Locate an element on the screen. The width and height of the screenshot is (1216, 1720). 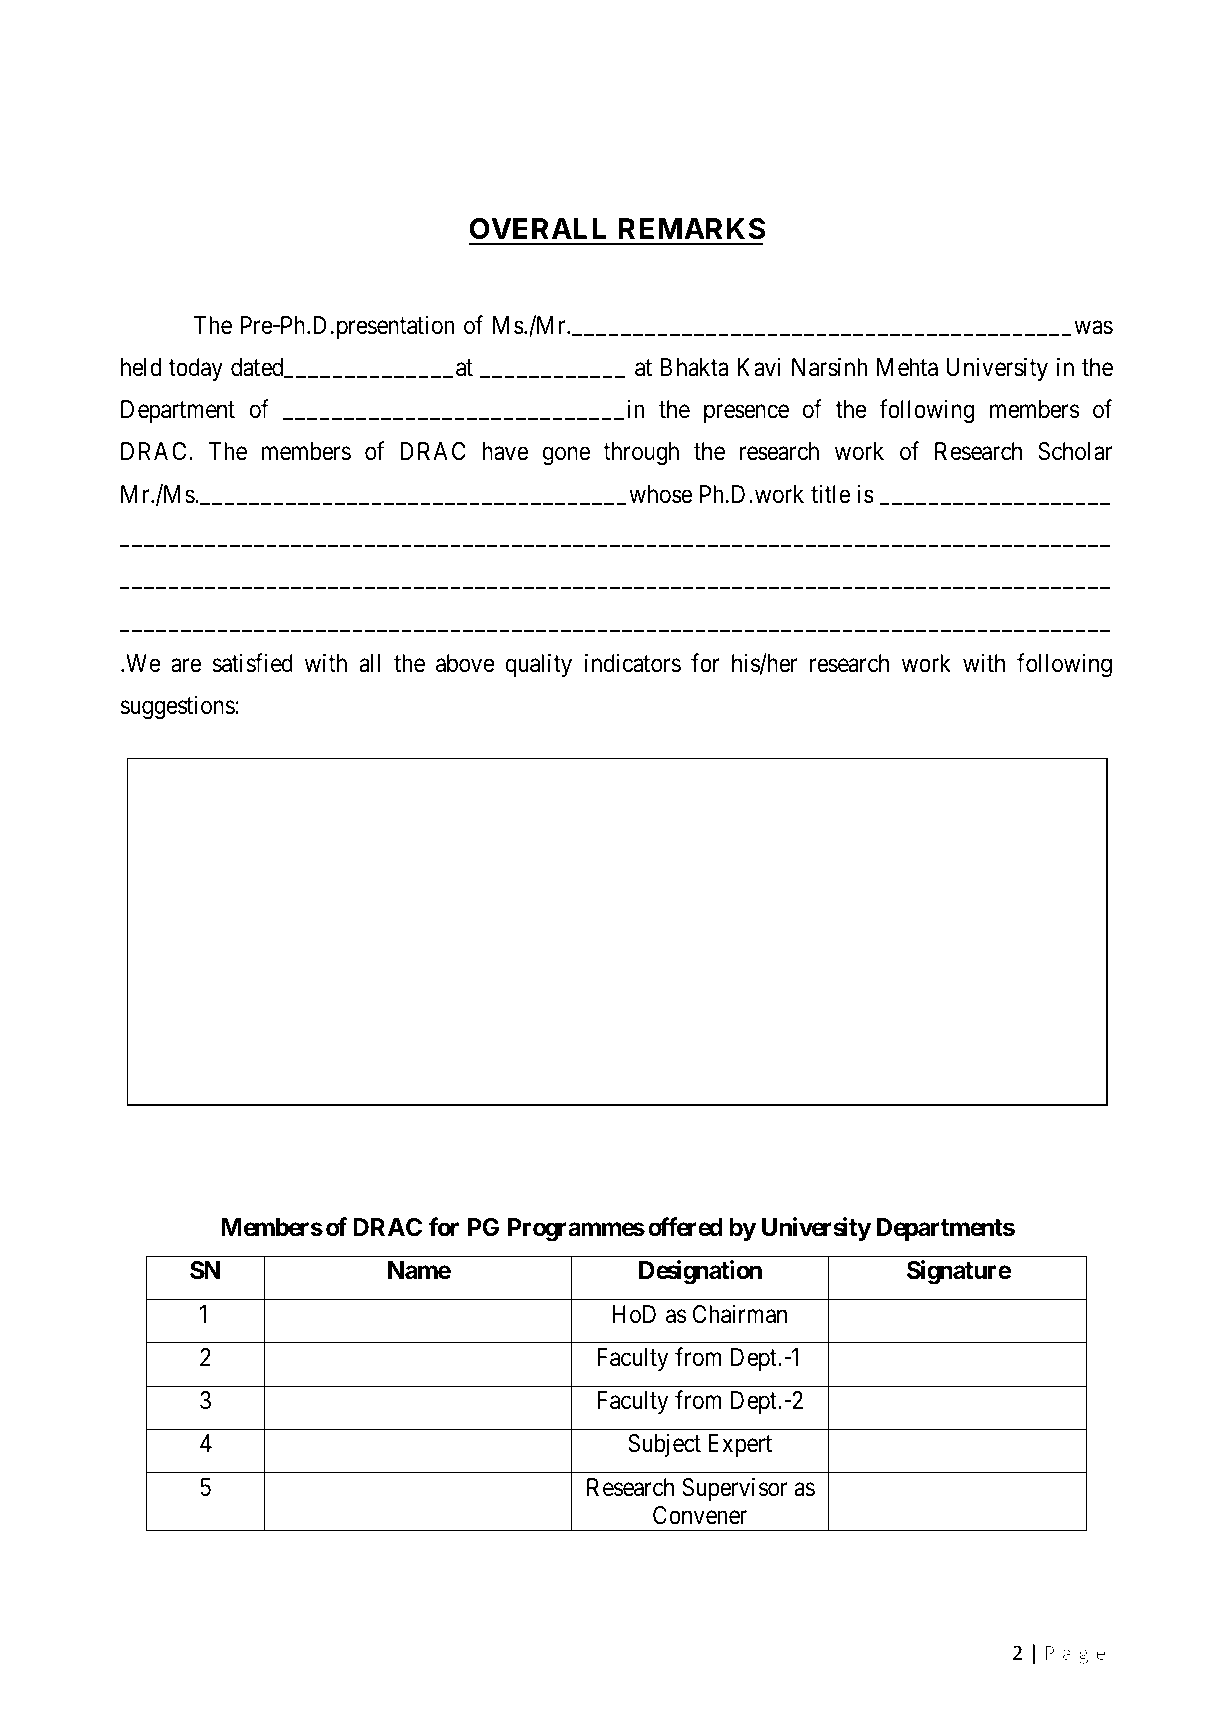
Expert is located at coordinates (740, 1445).
